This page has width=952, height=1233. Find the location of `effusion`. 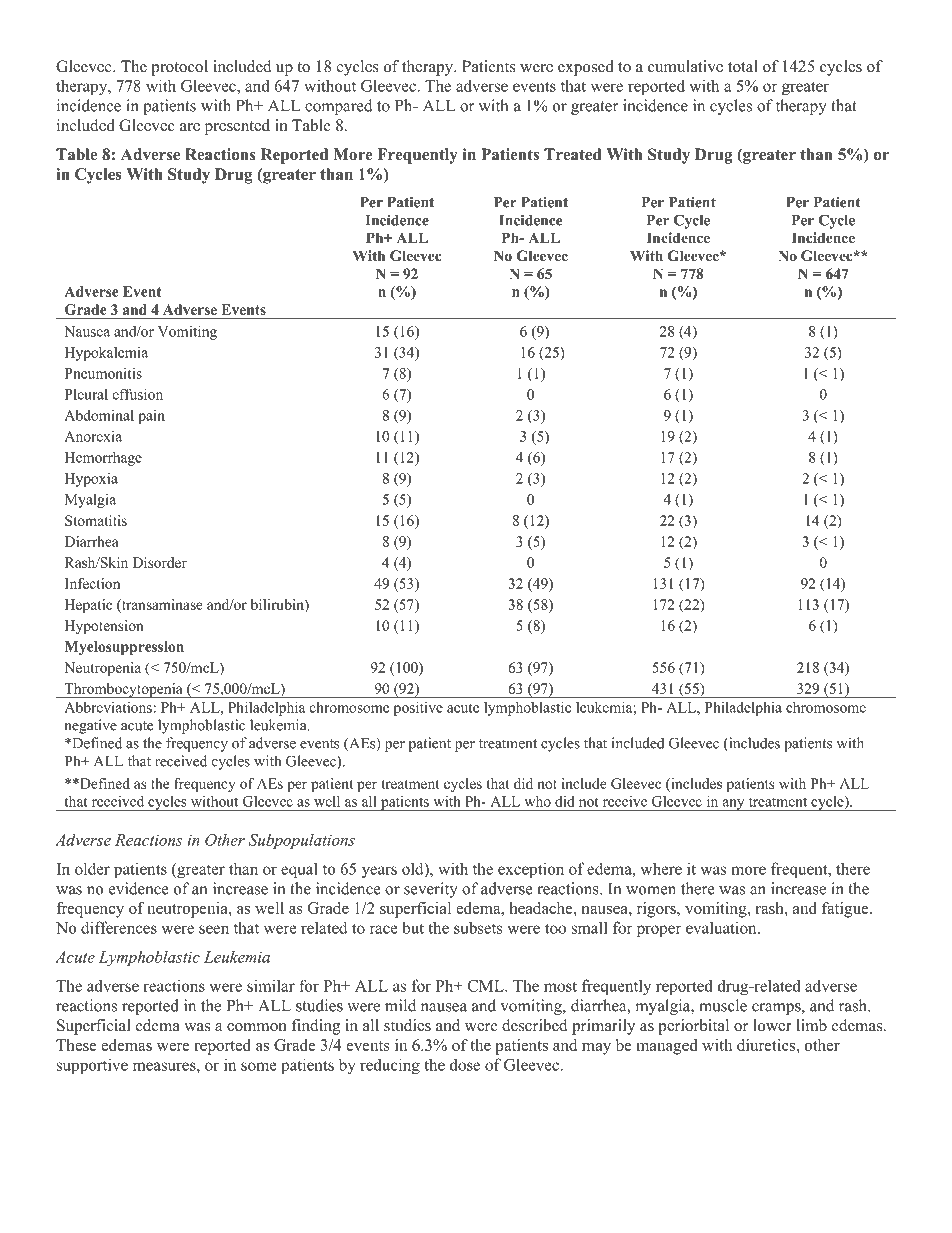

effusion is located at coordinates (138, 394).
